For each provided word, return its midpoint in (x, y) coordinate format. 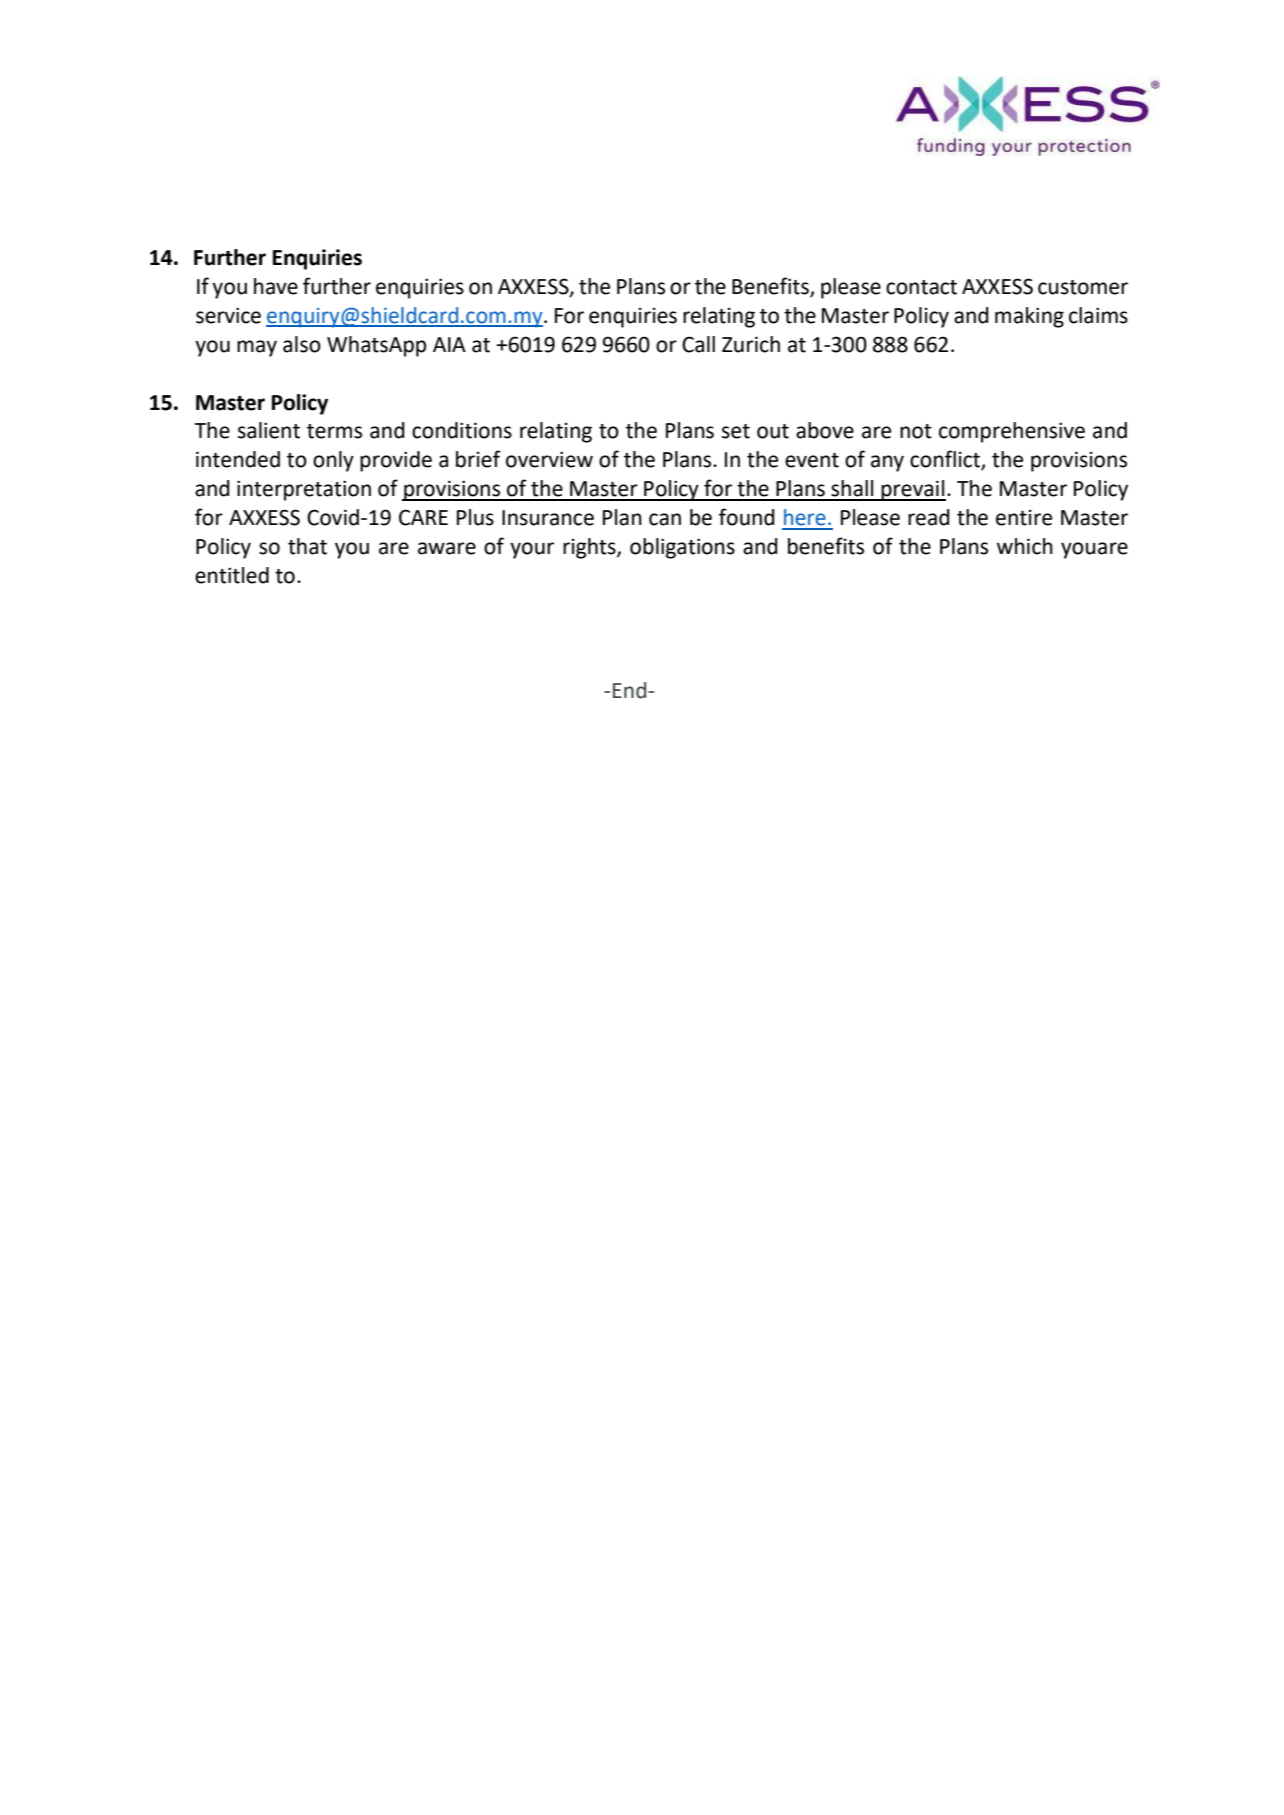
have (276, 286)
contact (921, 287)
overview (549, 459)
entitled (232, 575)
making (1029, 317)
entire (1024, 518)
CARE (423, 517)
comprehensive (1012, 432)
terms (334, 431)
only (333, 461)
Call (698, 344)
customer (1083, 287)
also (302, 344)
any (887, 463)
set (736, 431)
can (665, 519)
